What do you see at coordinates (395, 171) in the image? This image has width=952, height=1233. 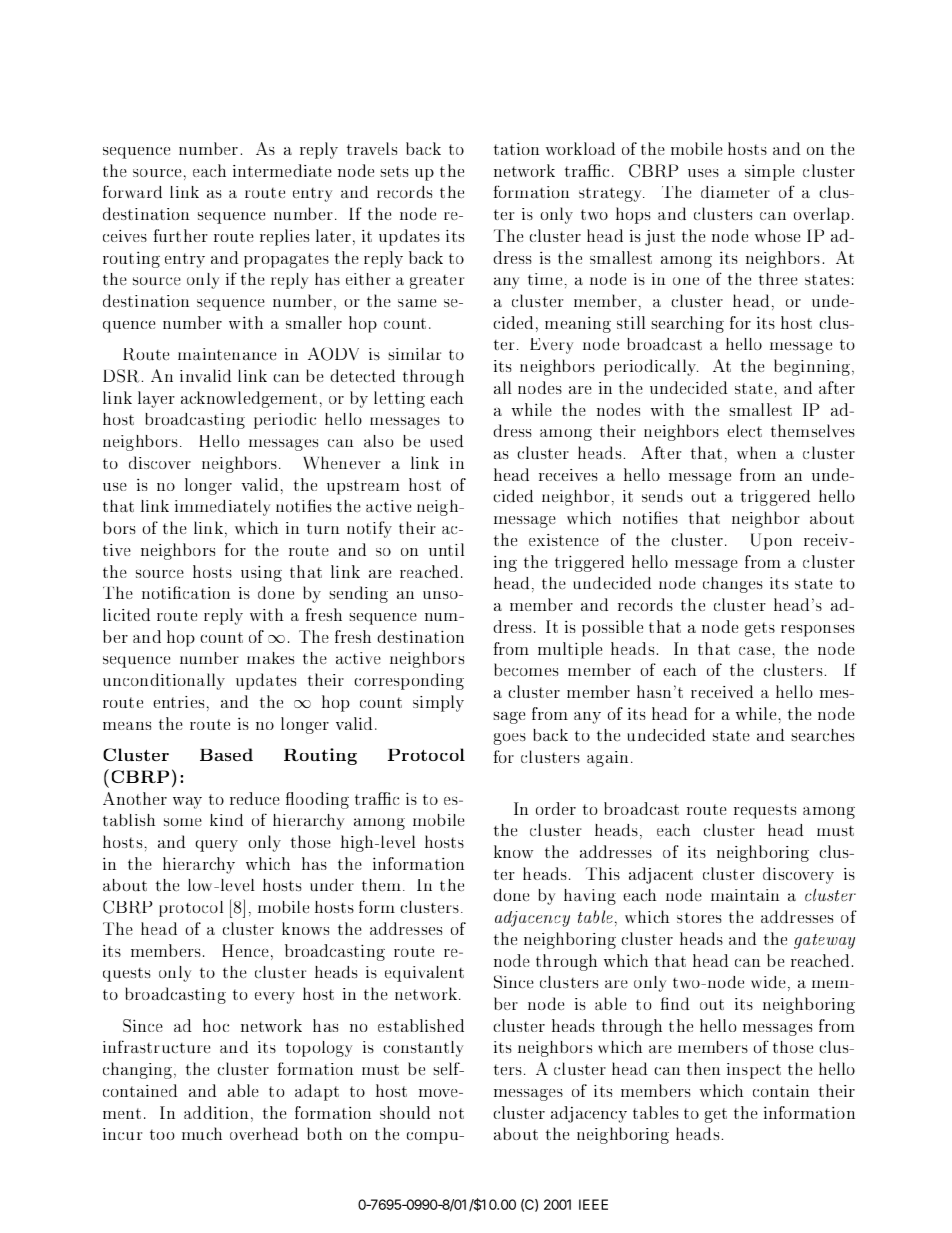 I see `sets` at bounding box center [395, 171].
